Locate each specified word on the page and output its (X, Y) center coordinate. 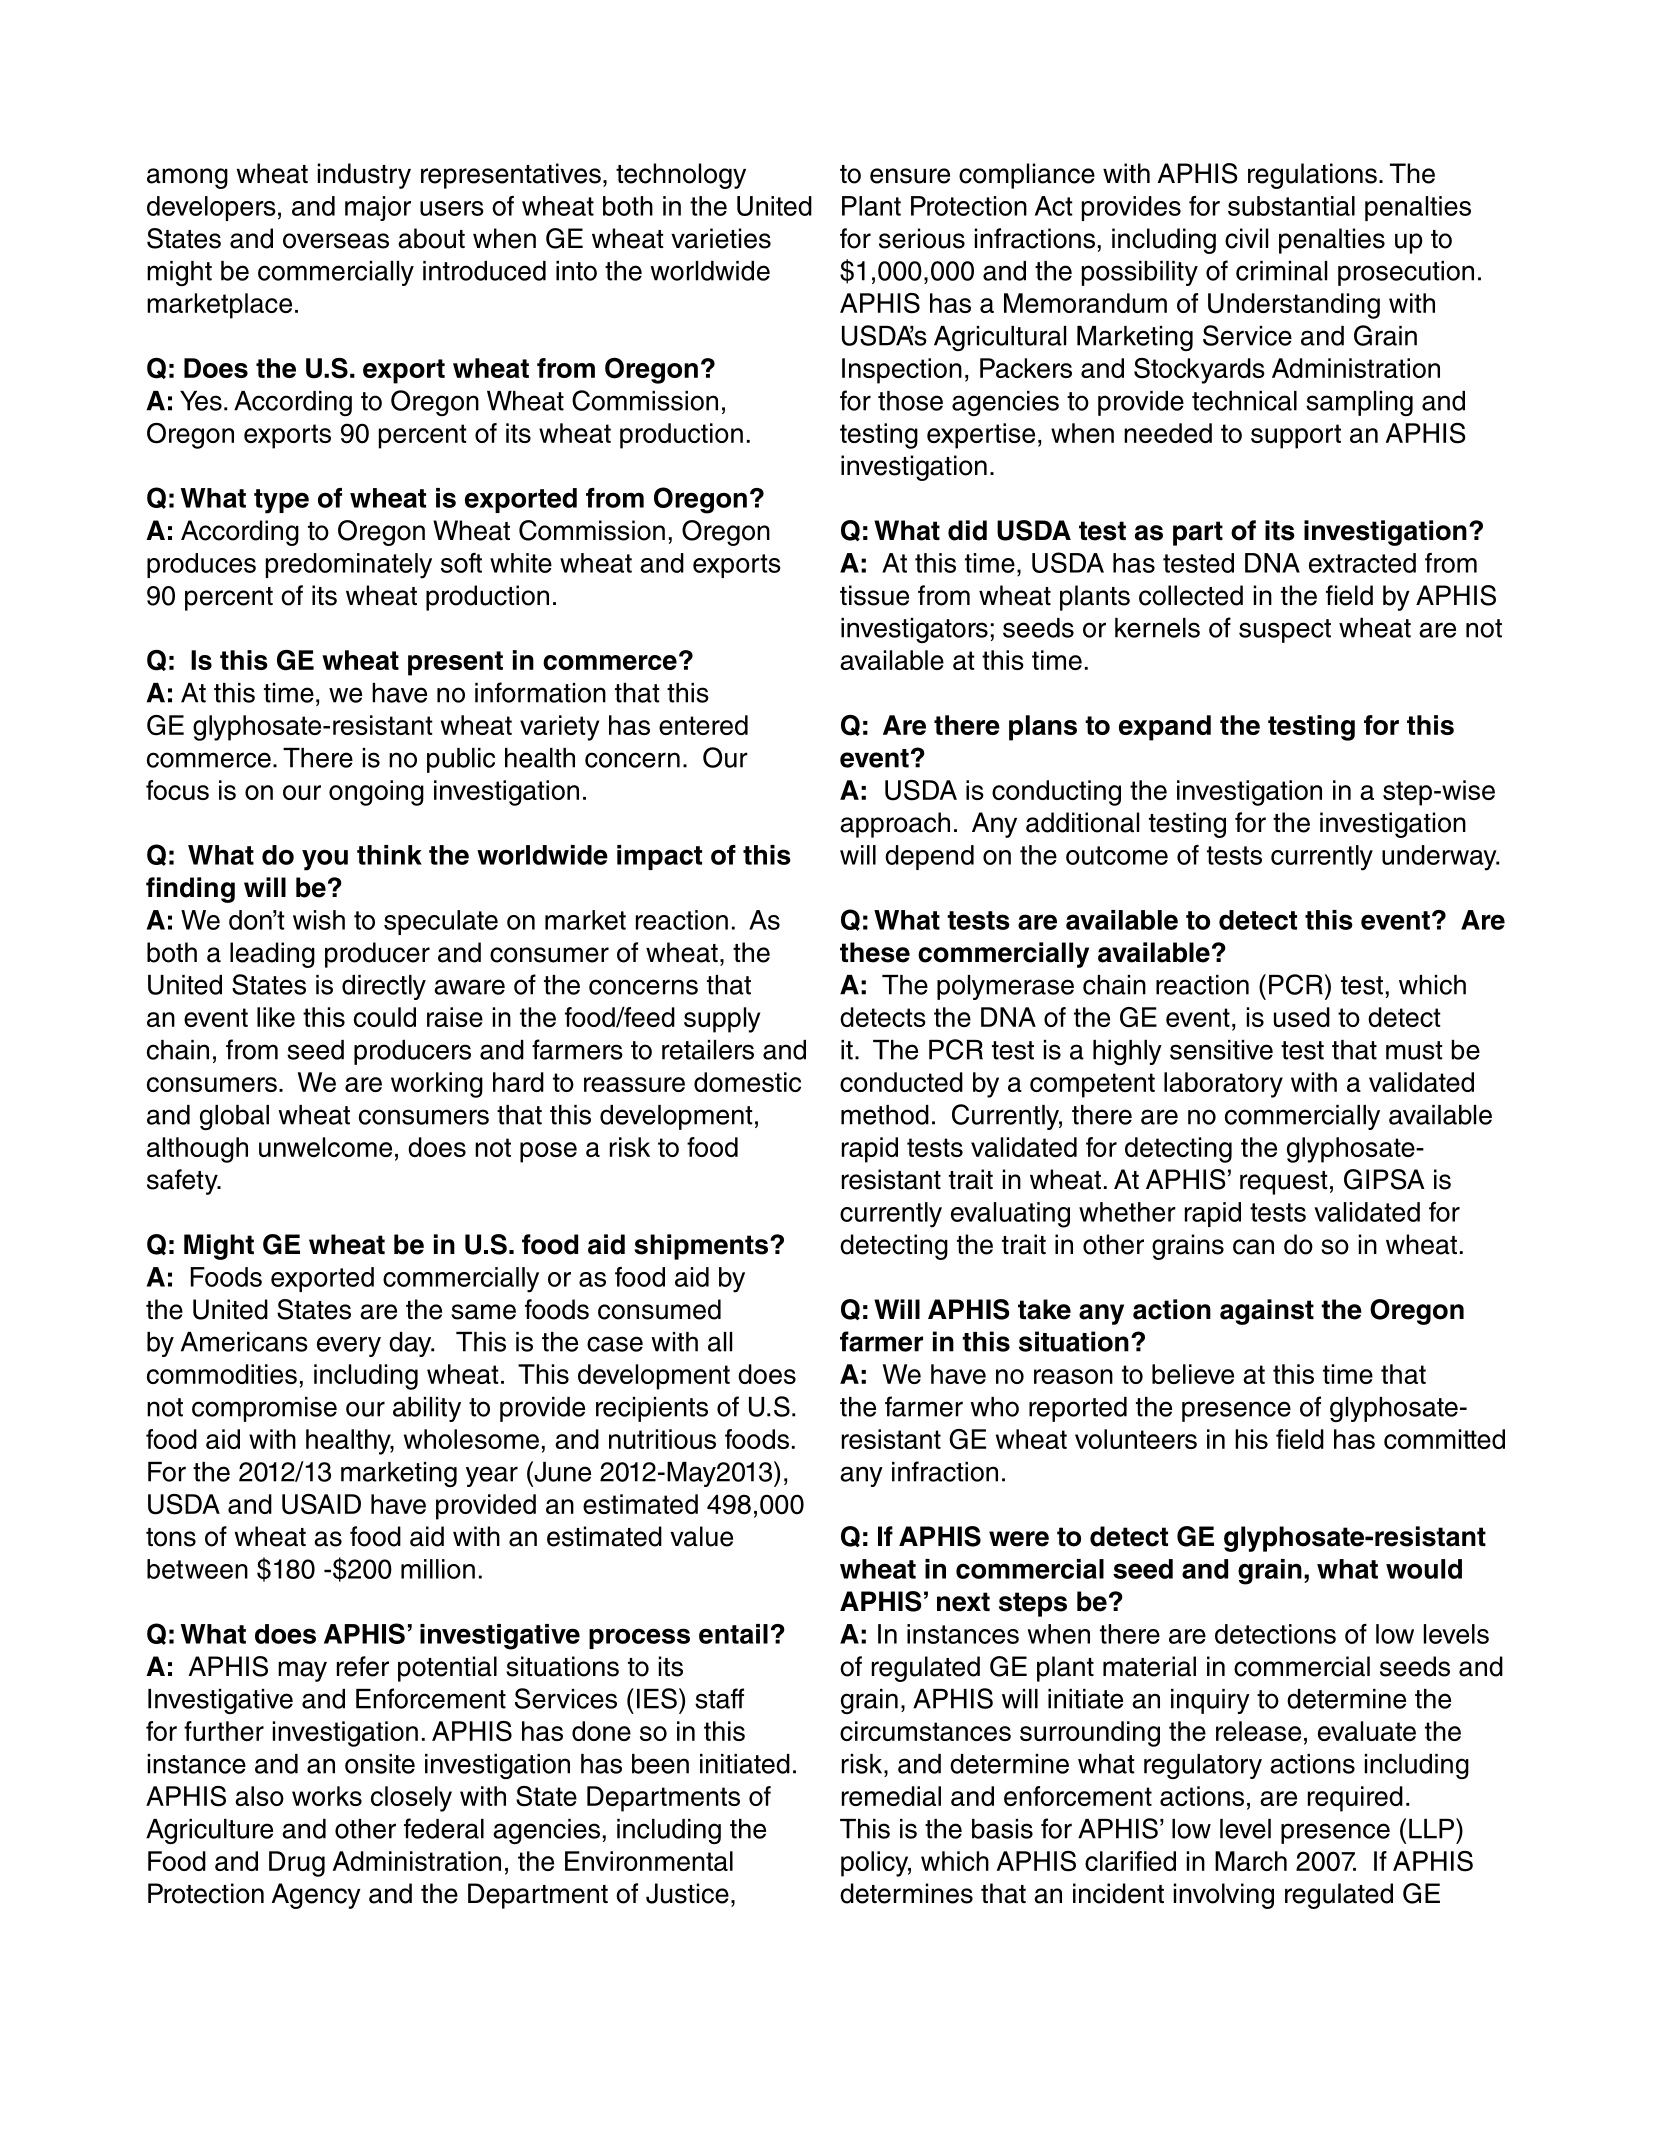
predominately (349, 566)
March (1251, 1861)
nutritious (662, 1439)
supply (722, 1020)
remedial (891, 1796)
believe (1193, 1374)
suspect (1285, 631)
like (276, 1017)
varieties (721, 238)
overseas (336, 241)
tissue (874, 595)
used (1302, 1017)
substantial (1291, 206)
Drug (297, 1864)
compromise (264, 1409)
